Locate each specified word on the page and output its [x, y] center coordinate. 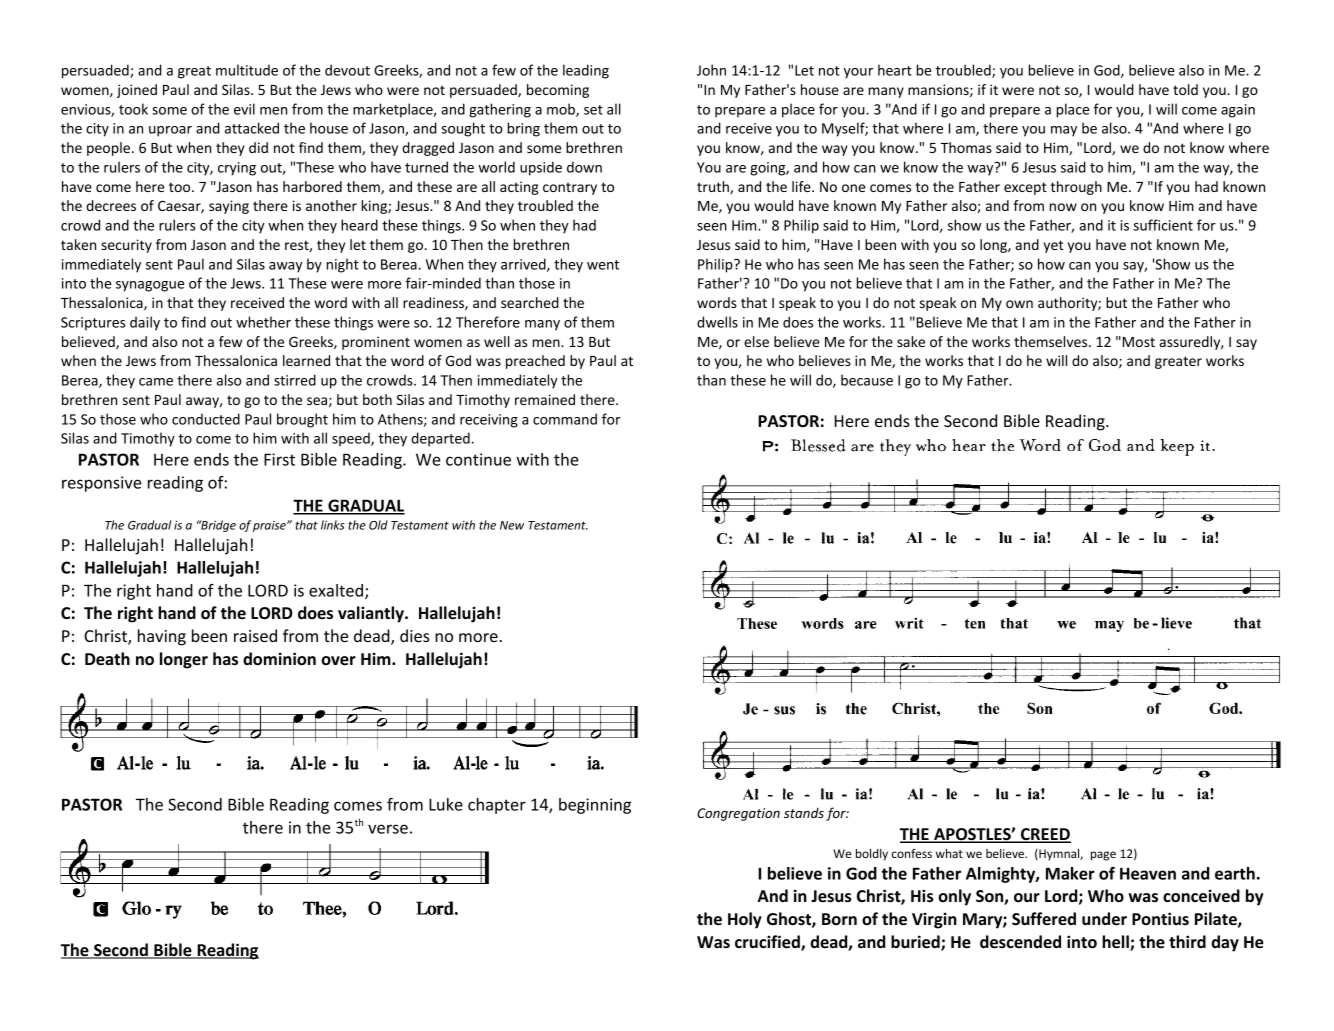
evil [244, 109]
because [867, 380]
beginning [595, 806]
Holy [745, 920]
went [603, 265]
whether [263, 322]
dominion [279, 659]
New [512, 525]
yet [1053, 246]
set [593, 110]
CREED [1045, 835]
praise [270, 526]
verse [388, 829]
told [1185, 89]
